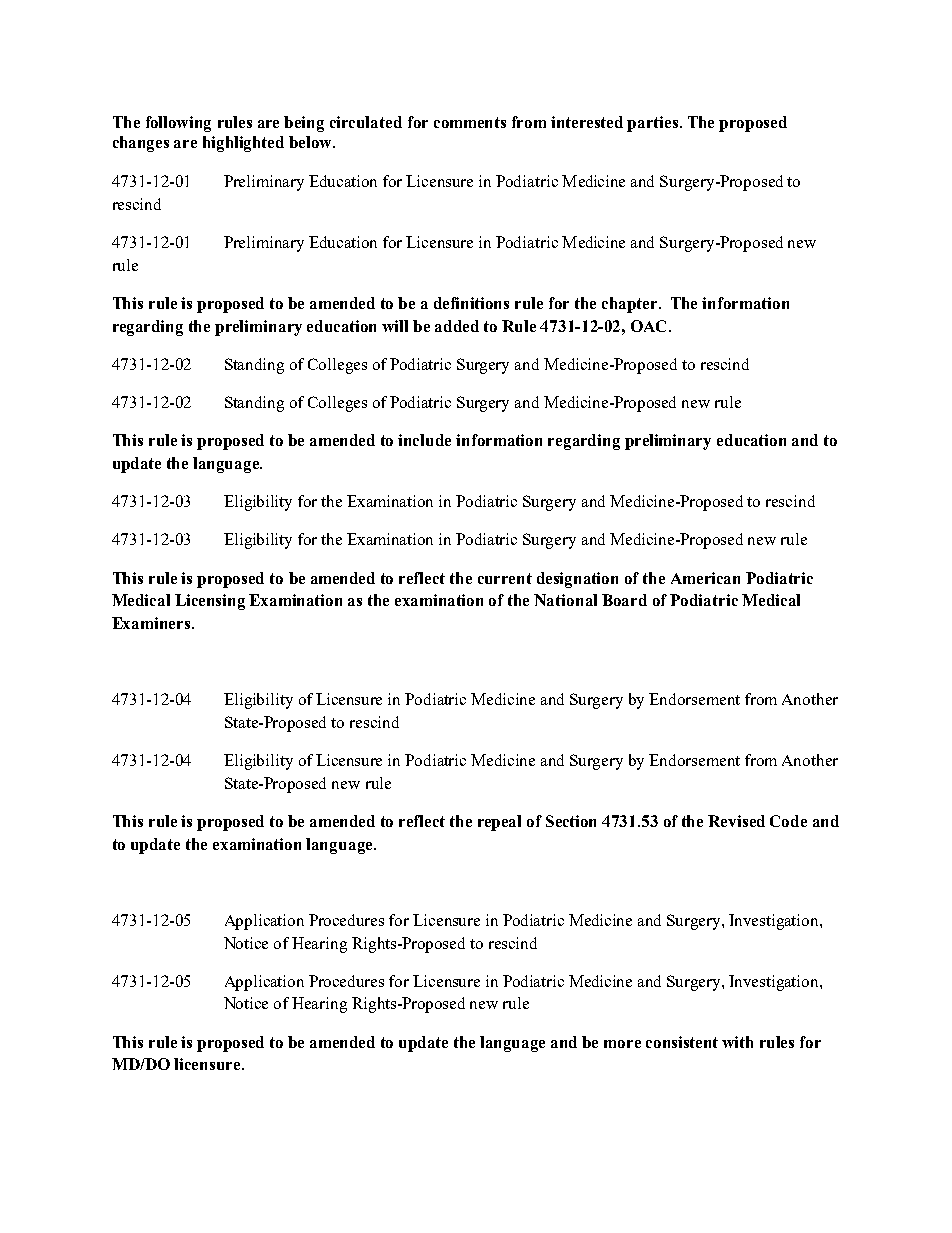 This screenshot has width=952, height=1233. What do you see at coordinates (243, 144) in the screenshot?
I see `highlighted` at bounding box center [243, 144].
